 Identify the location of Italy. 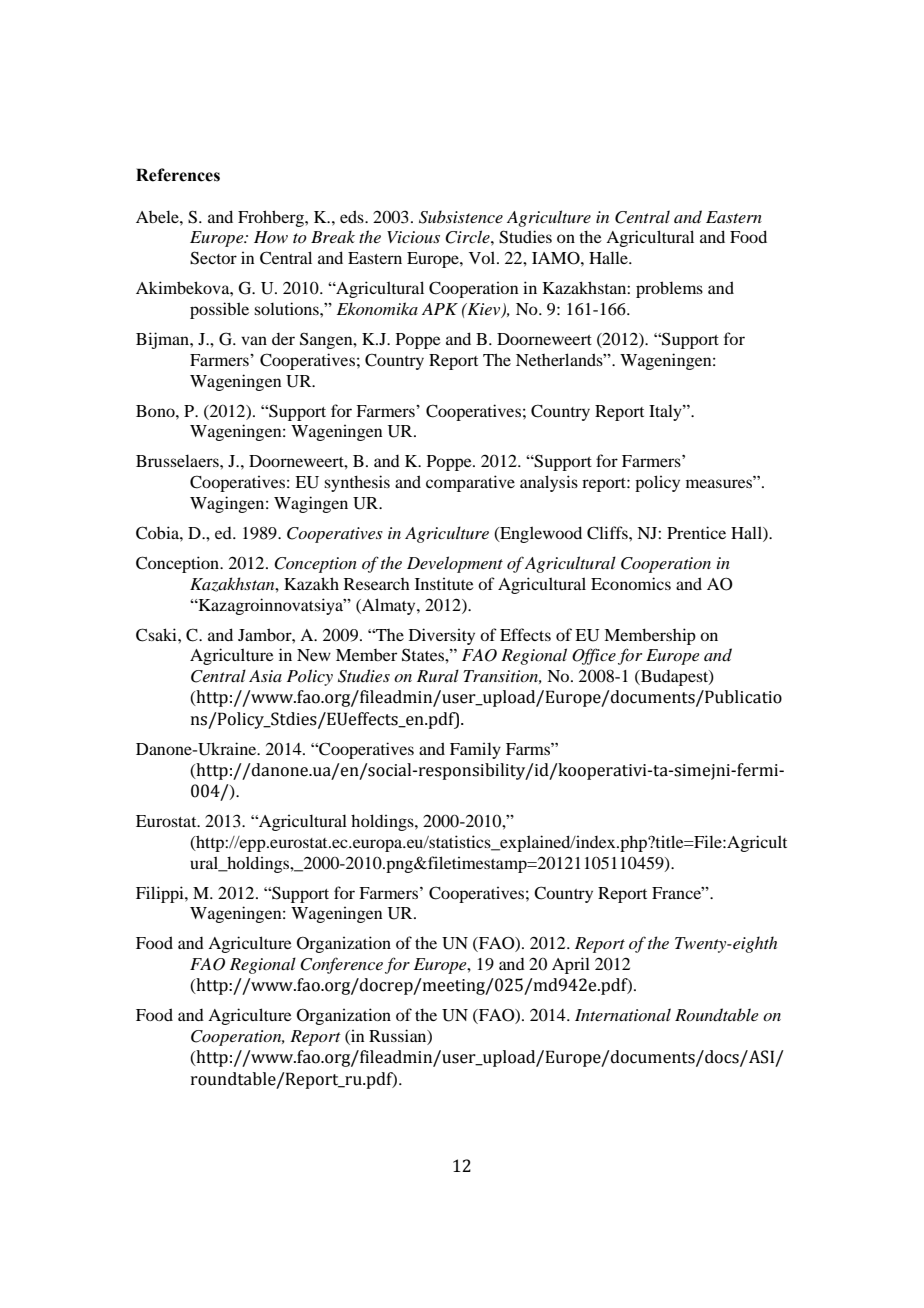
(666, 412).
